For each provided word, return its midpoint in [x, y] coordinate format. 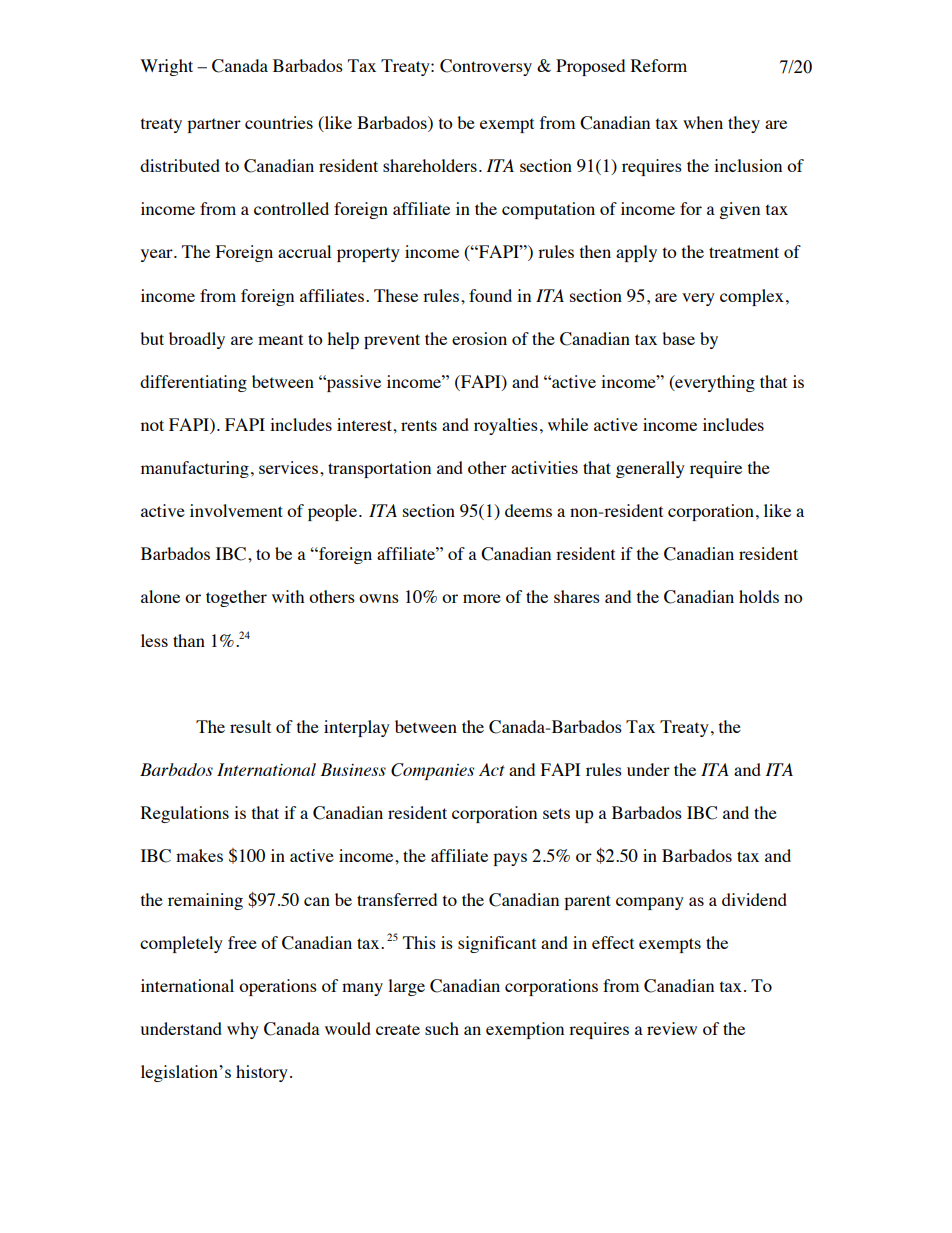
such [442, 1028]
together [236, 598]
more [482, 598]
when [703, 122]
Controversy [486, 67]
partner [214, 125]
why [243, 1030]
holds [759, 596]
